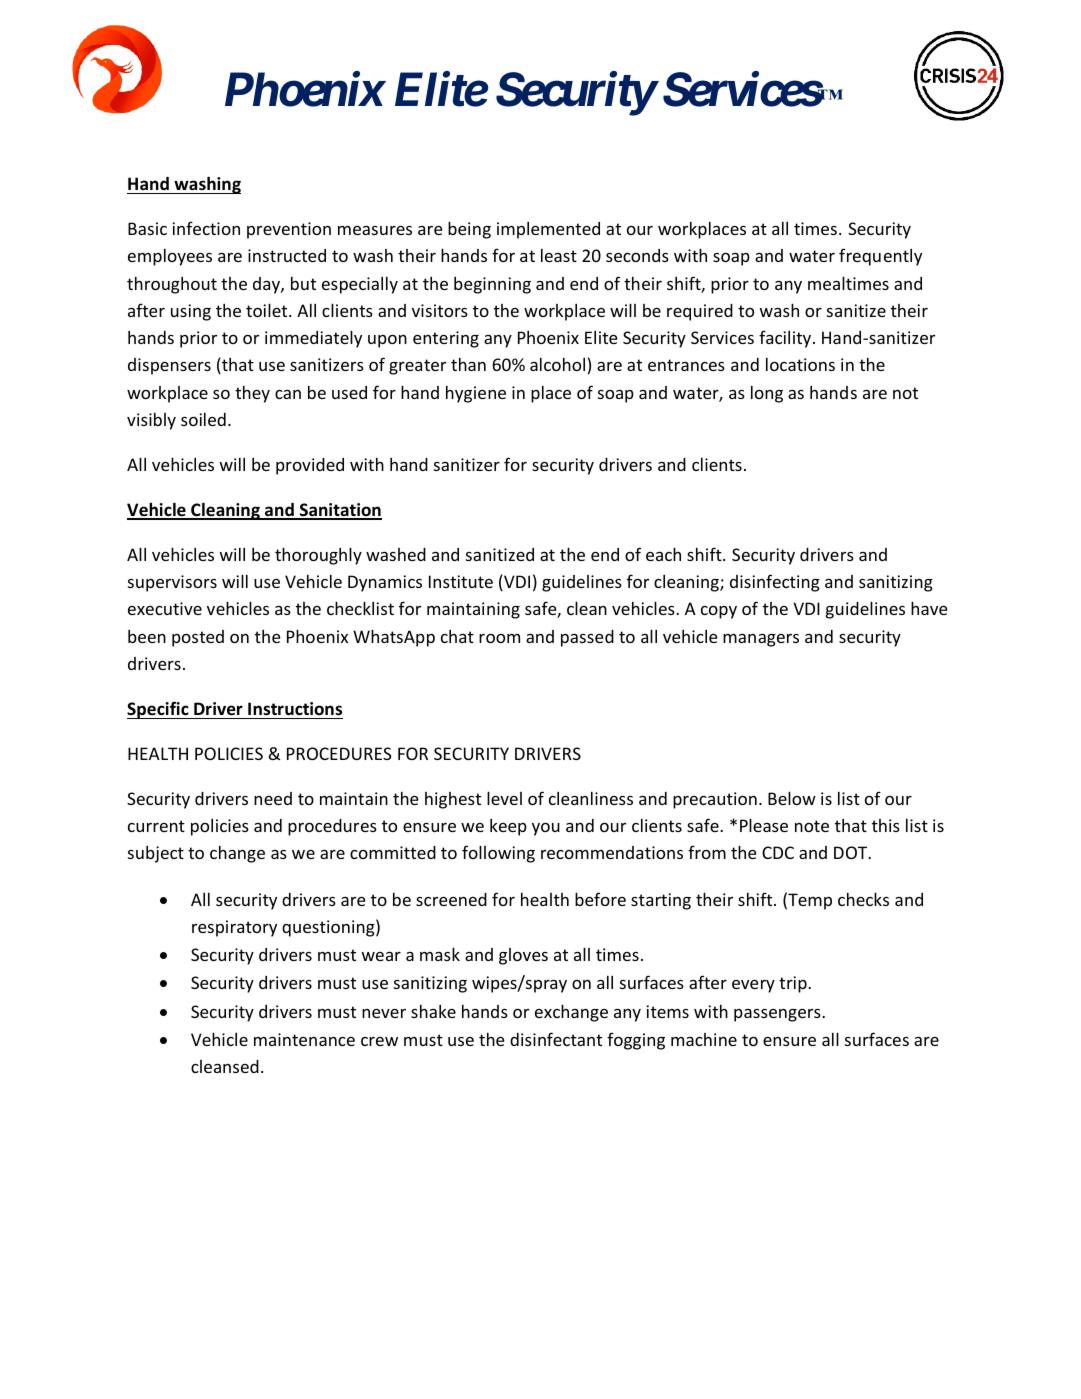 The width and height of the screenshot is (1081, 1399). I want to click on least, so click(559, 255).
